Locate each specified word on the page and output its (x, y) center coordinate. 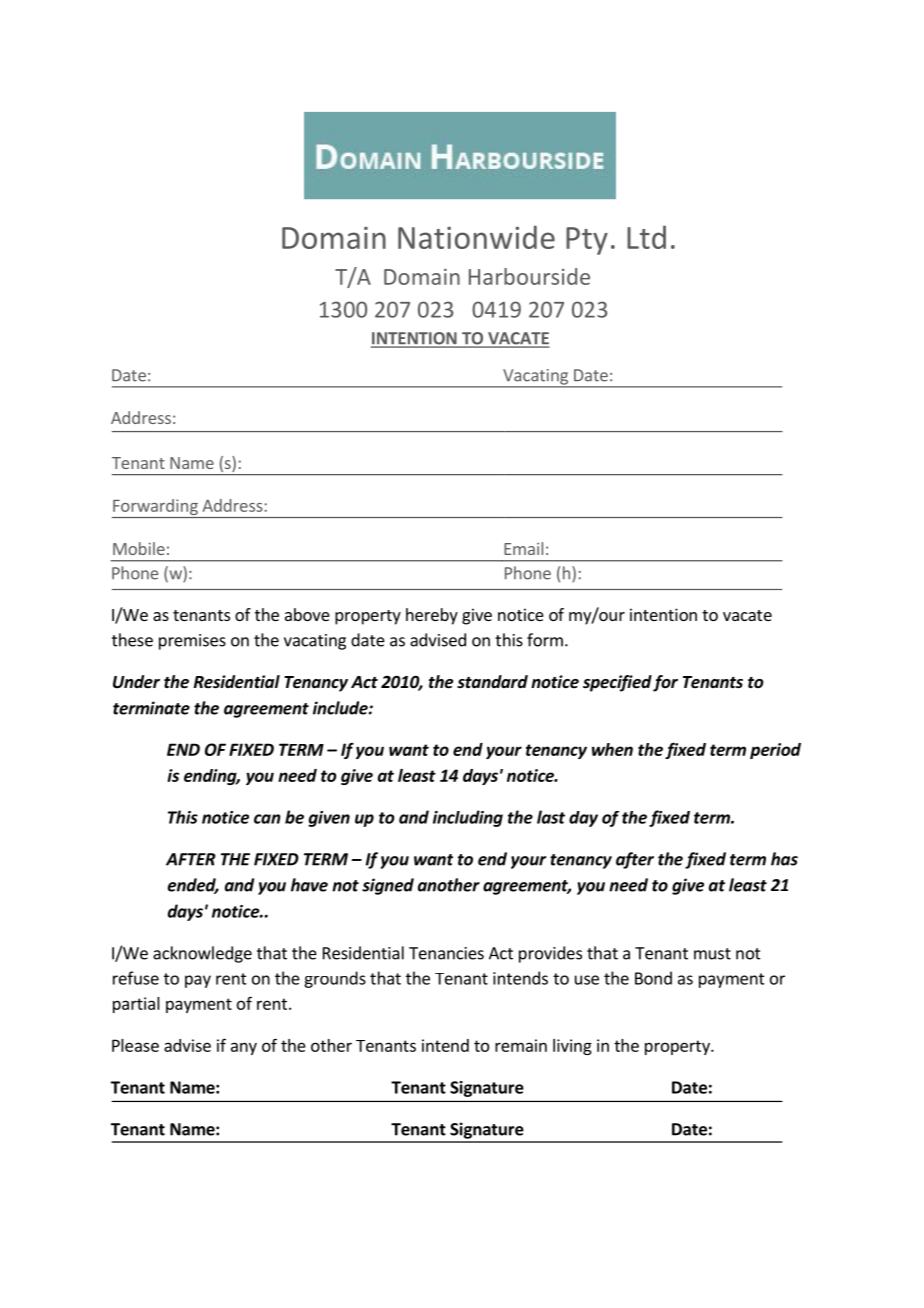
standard (492, 681)
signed (388, 886)
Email (523, 548)
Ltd (646, 237)
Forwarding (156, 508)
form (545, 640)
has (784, 859)
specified (617, 683)
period (775, 751)
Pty (587, 241)
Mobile (139, 548)
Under (136, 682)
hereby (432, 616)
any (244, 1048)
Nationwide (476, 237)
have (309, 885)
